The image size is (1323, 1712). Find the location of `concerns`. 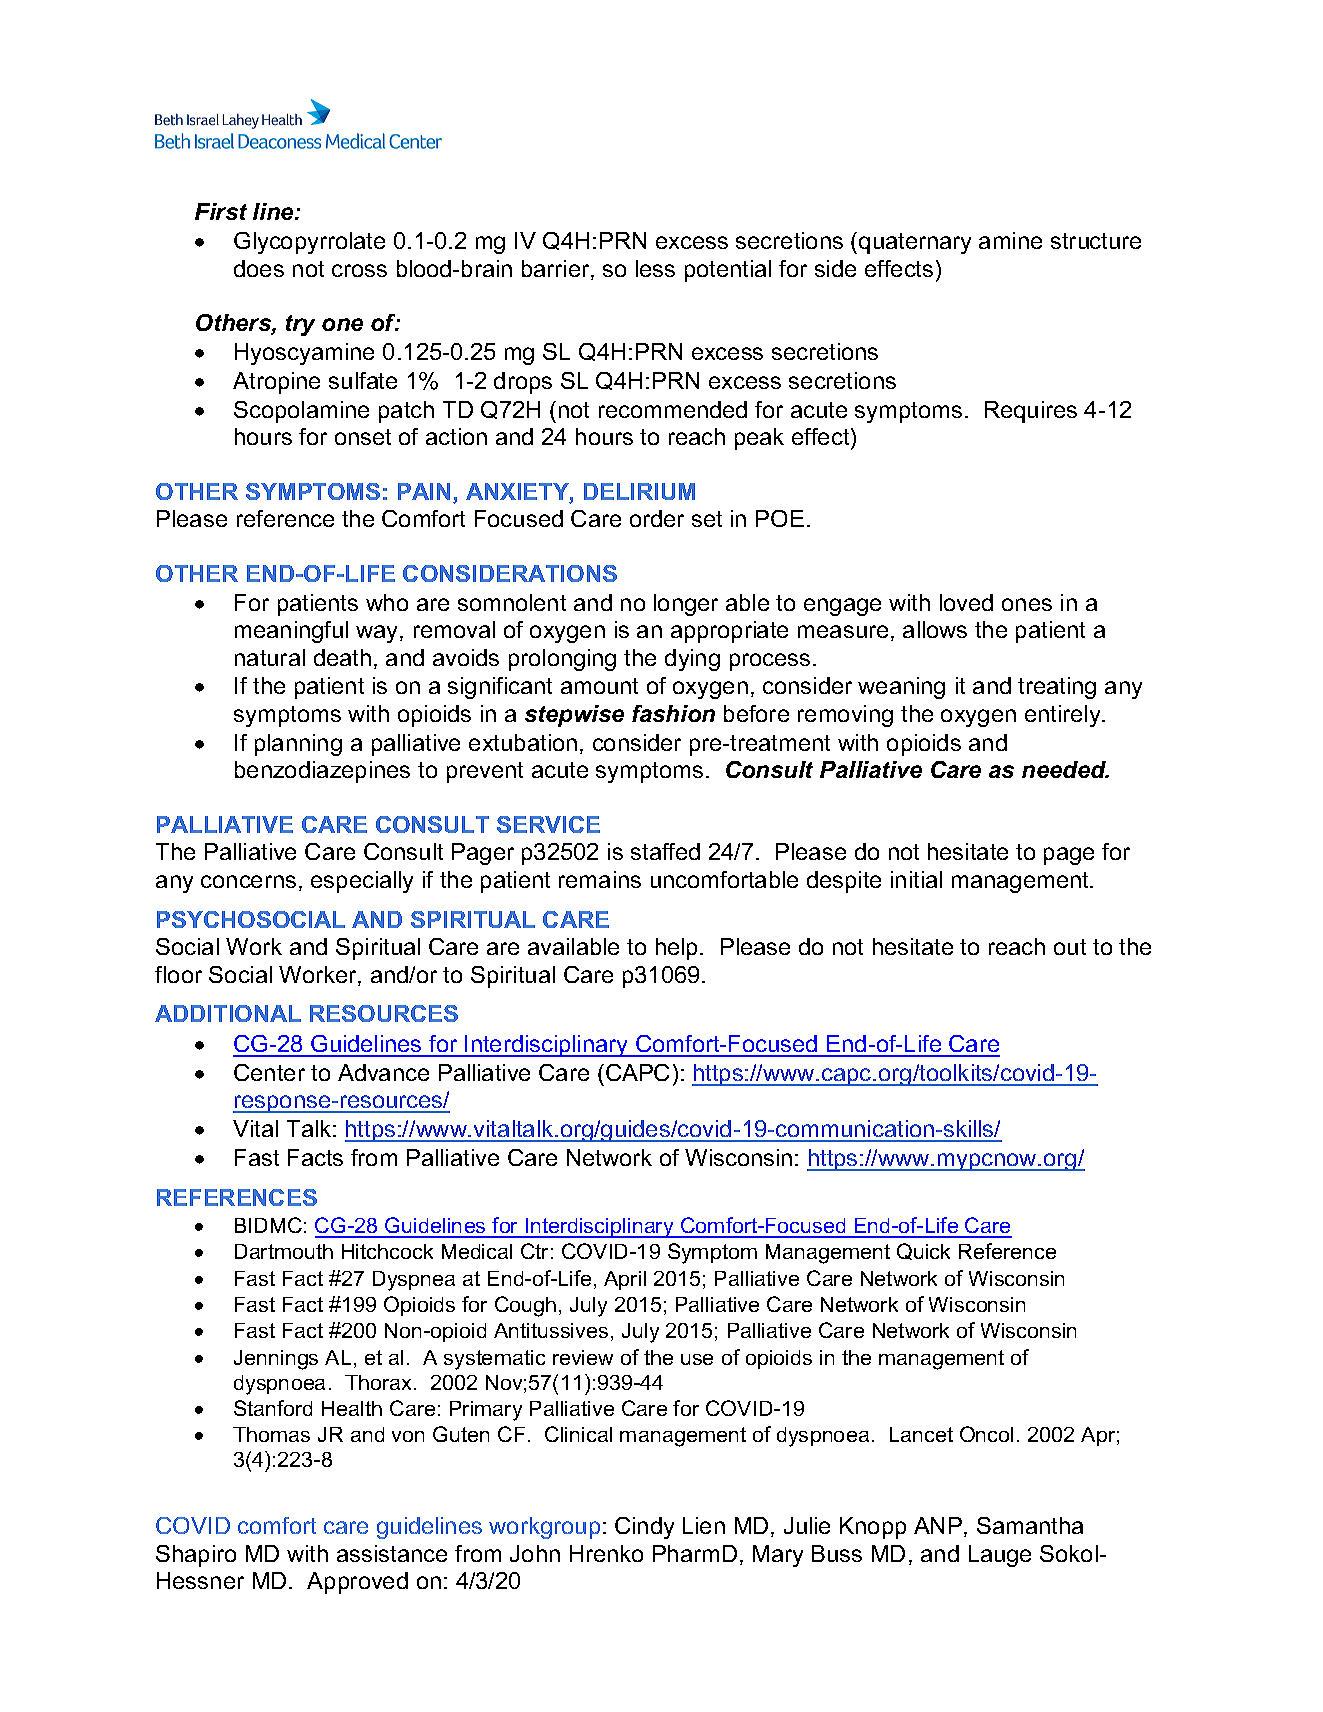

concerns is located at coordinates (248, 881).
